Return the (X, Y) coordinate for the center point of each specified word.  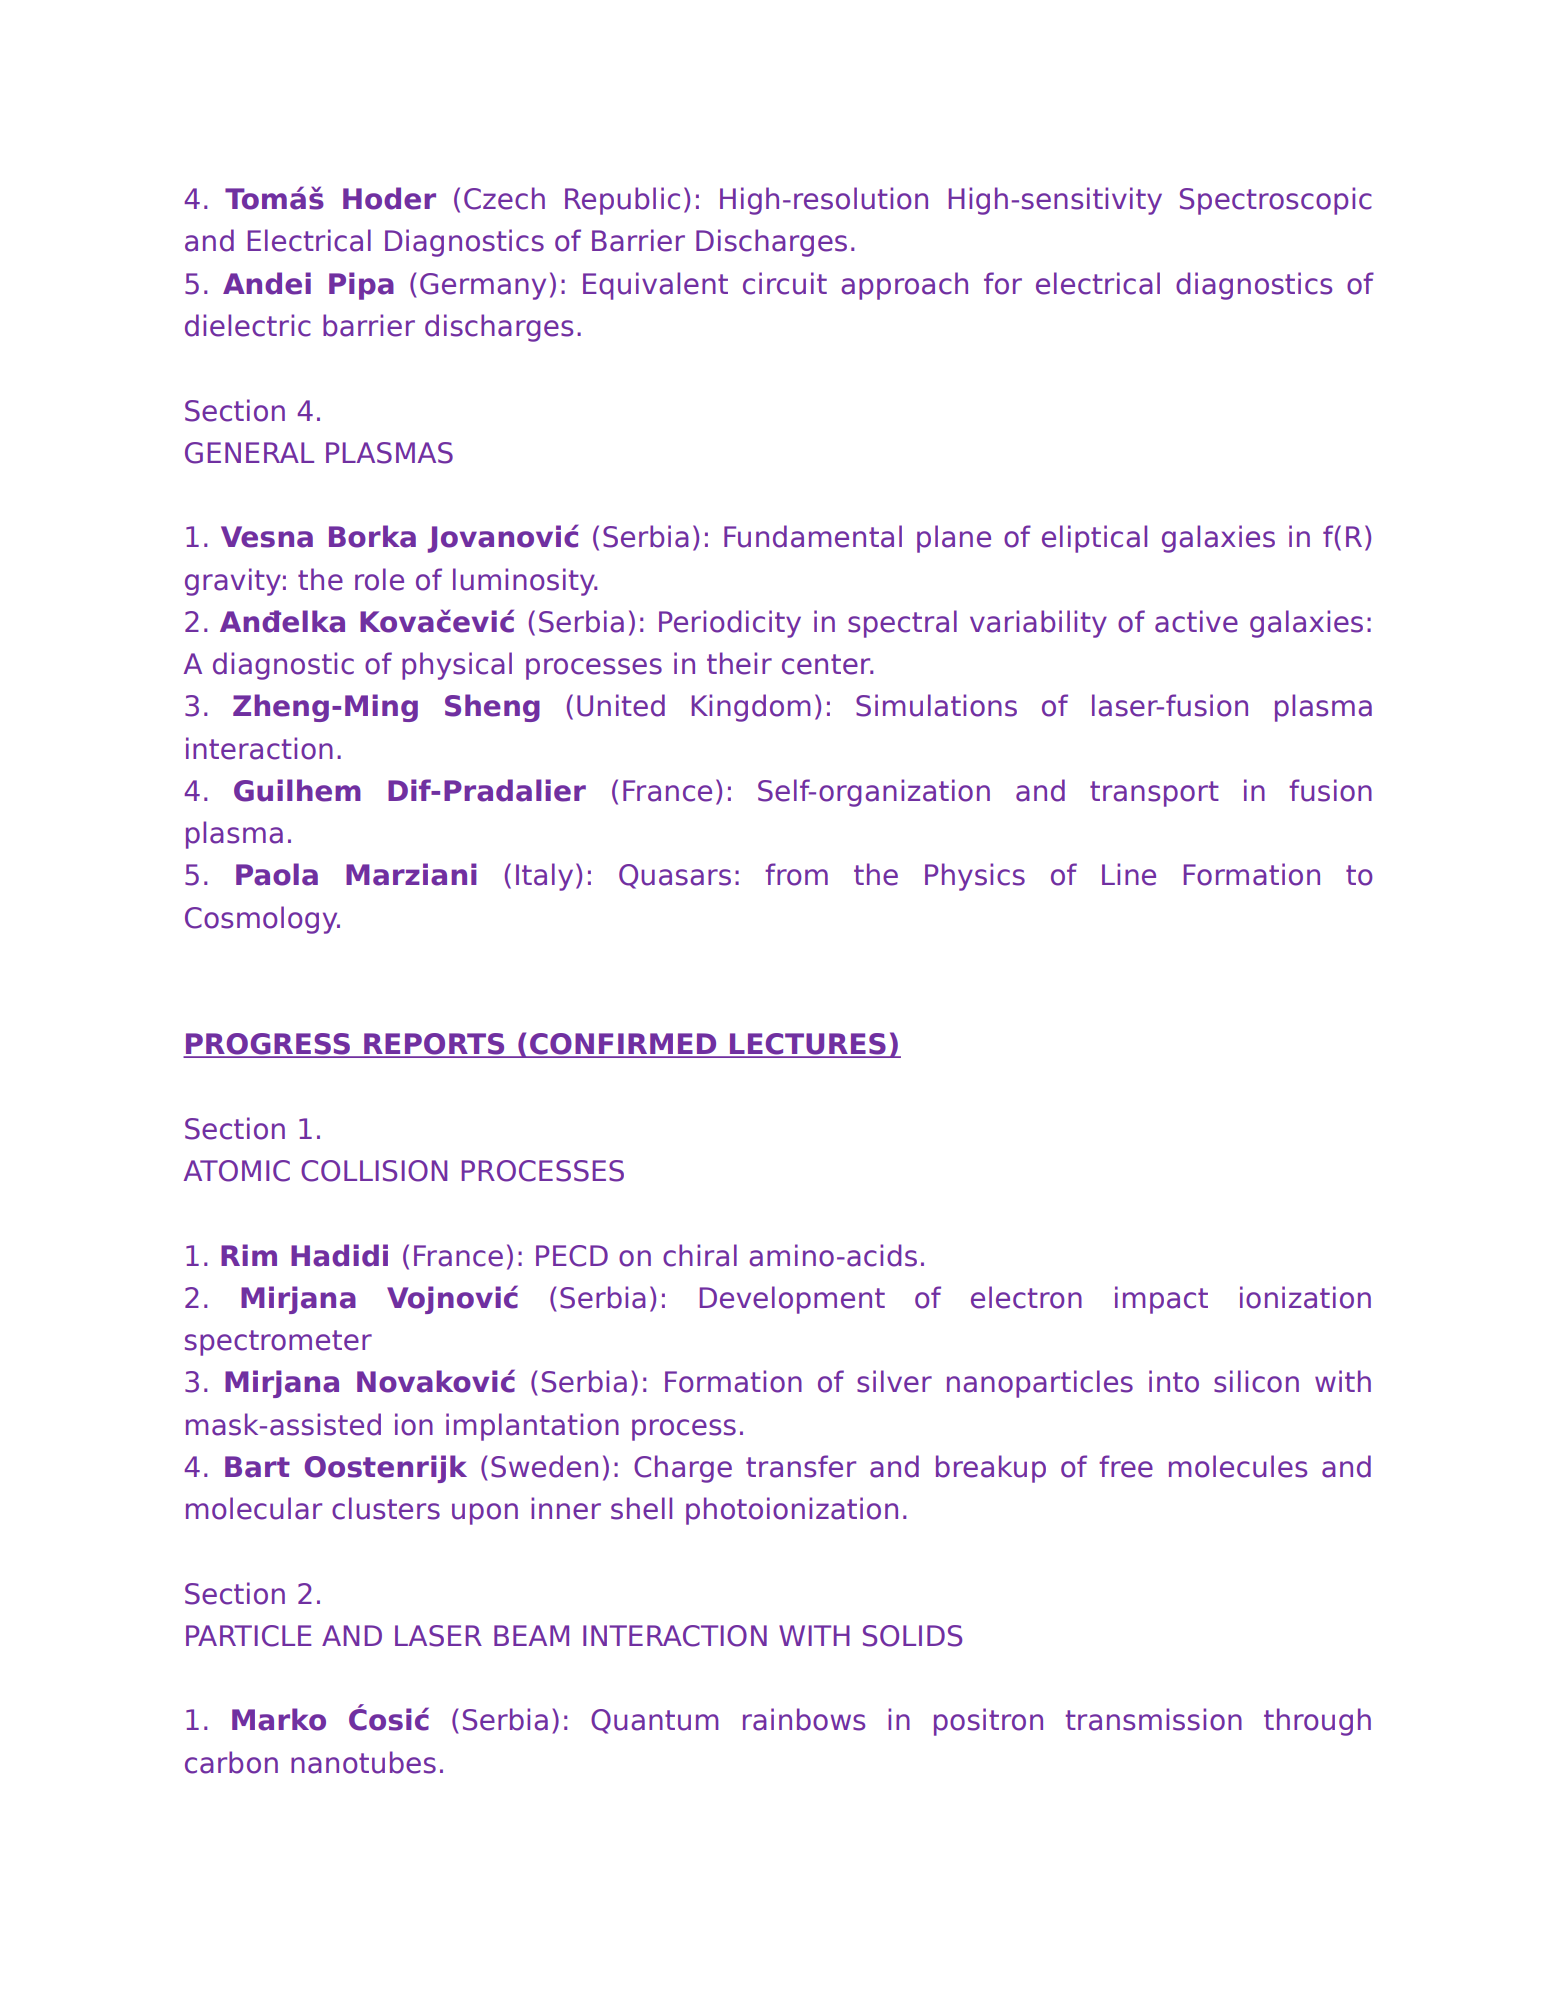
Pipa (361, 286)
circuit (785, 283)
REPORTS (434, 1045)
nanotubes (363, 1762)
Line (1129, 874)
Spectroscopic (1276, 201)
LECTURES (808, 1045)
